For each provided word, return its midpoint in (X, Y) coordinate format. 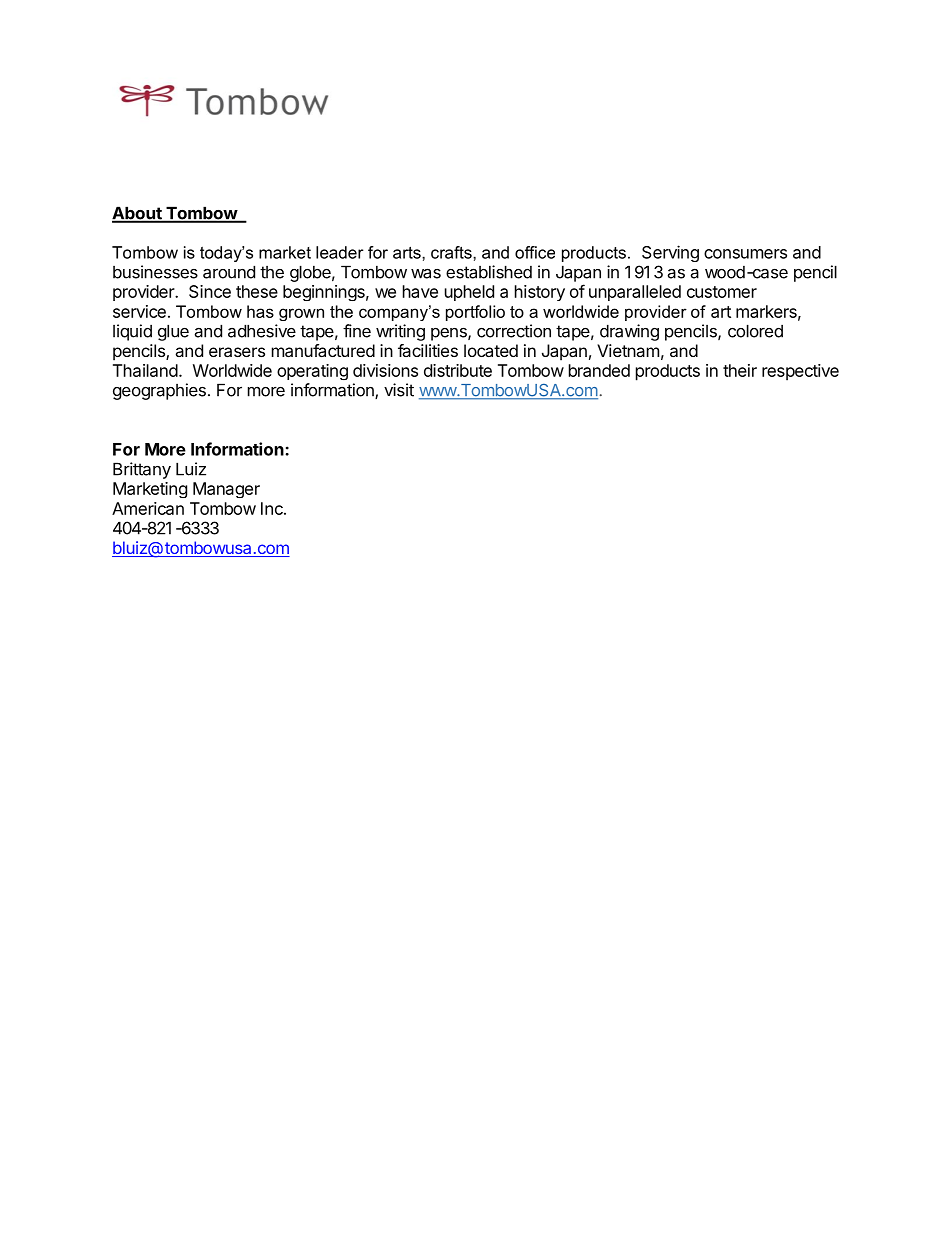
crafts (452, 252)
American (148, 508)
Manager (226, 490)
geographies (159, 391)
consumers (745, 254)
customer (722, 292)
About (138, 214)
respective (800, 372)
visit (399, 390)
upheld (469, 293)
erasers (237, 352)
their (740, 370)
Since (210, 291)
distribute (458, 370)
